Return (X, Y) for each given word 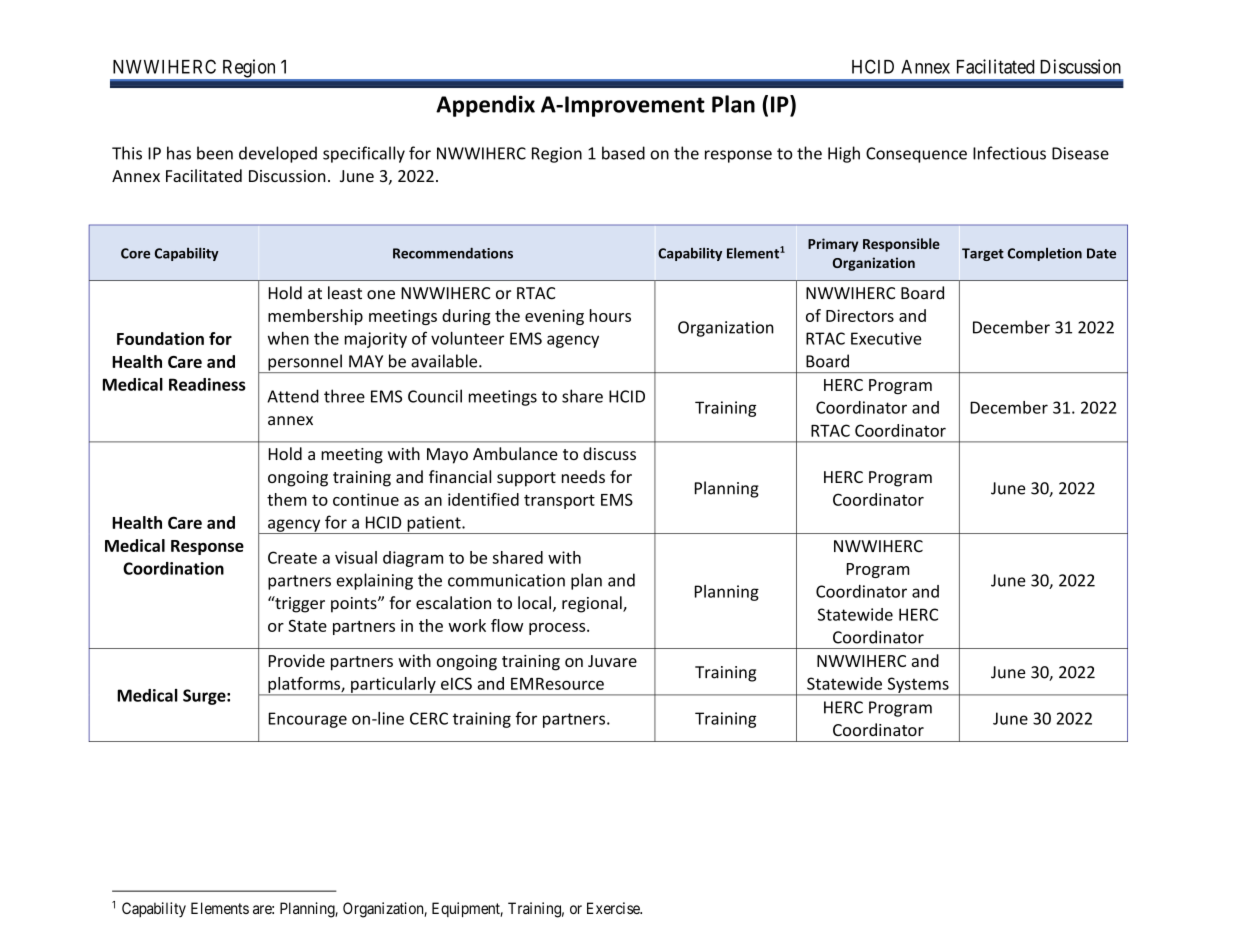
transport (559, 501)
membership (315, 317)
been (215, 153)
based (623, 153)
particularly (393, 686)
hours (610, 315)
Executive (886, 338)
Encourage (308, 720)
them (287, 499)
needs (583, 476)
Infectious (1009, 153)
